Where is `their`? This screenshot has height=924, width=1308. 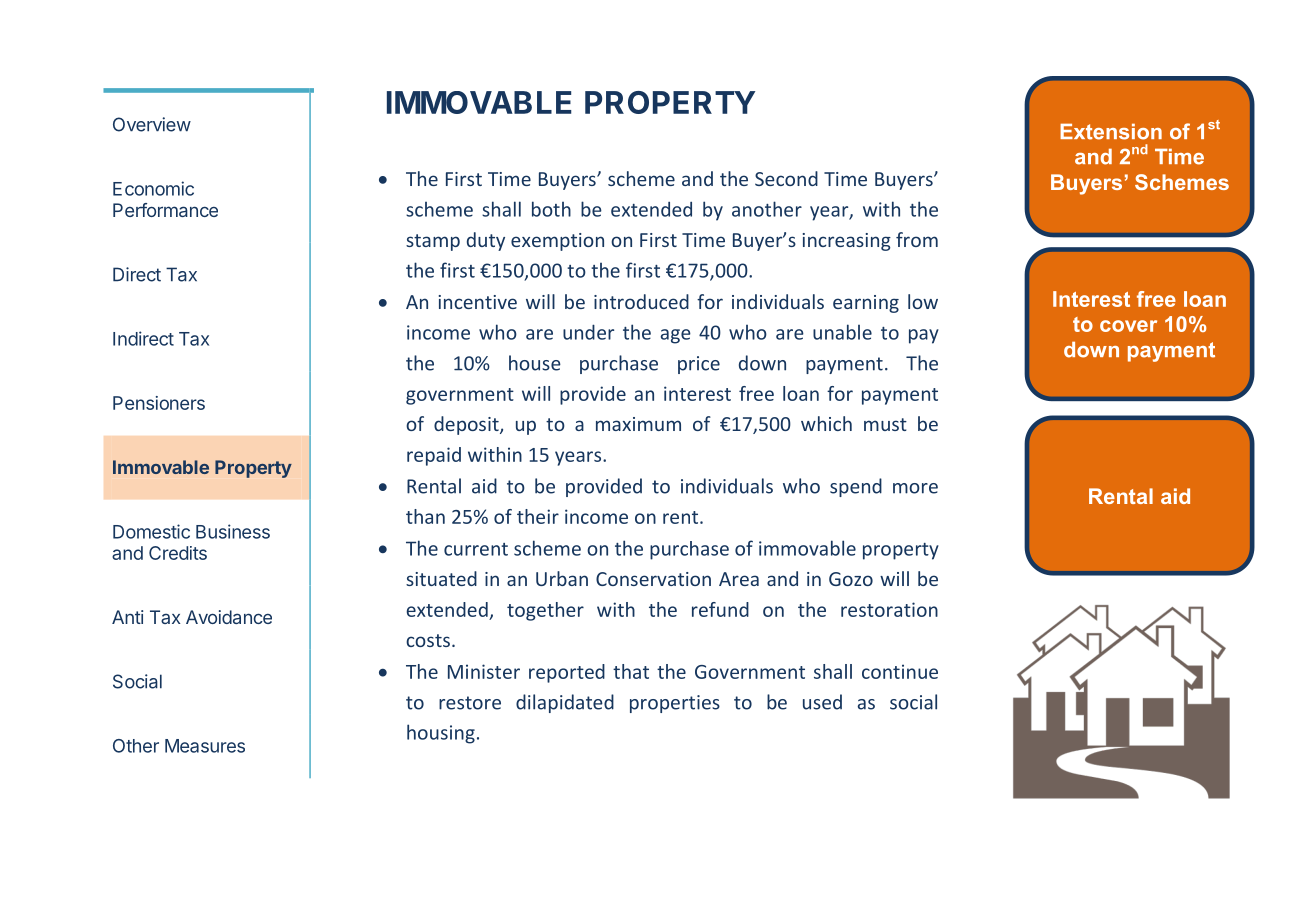 their is located at coordinates (538, 516).
